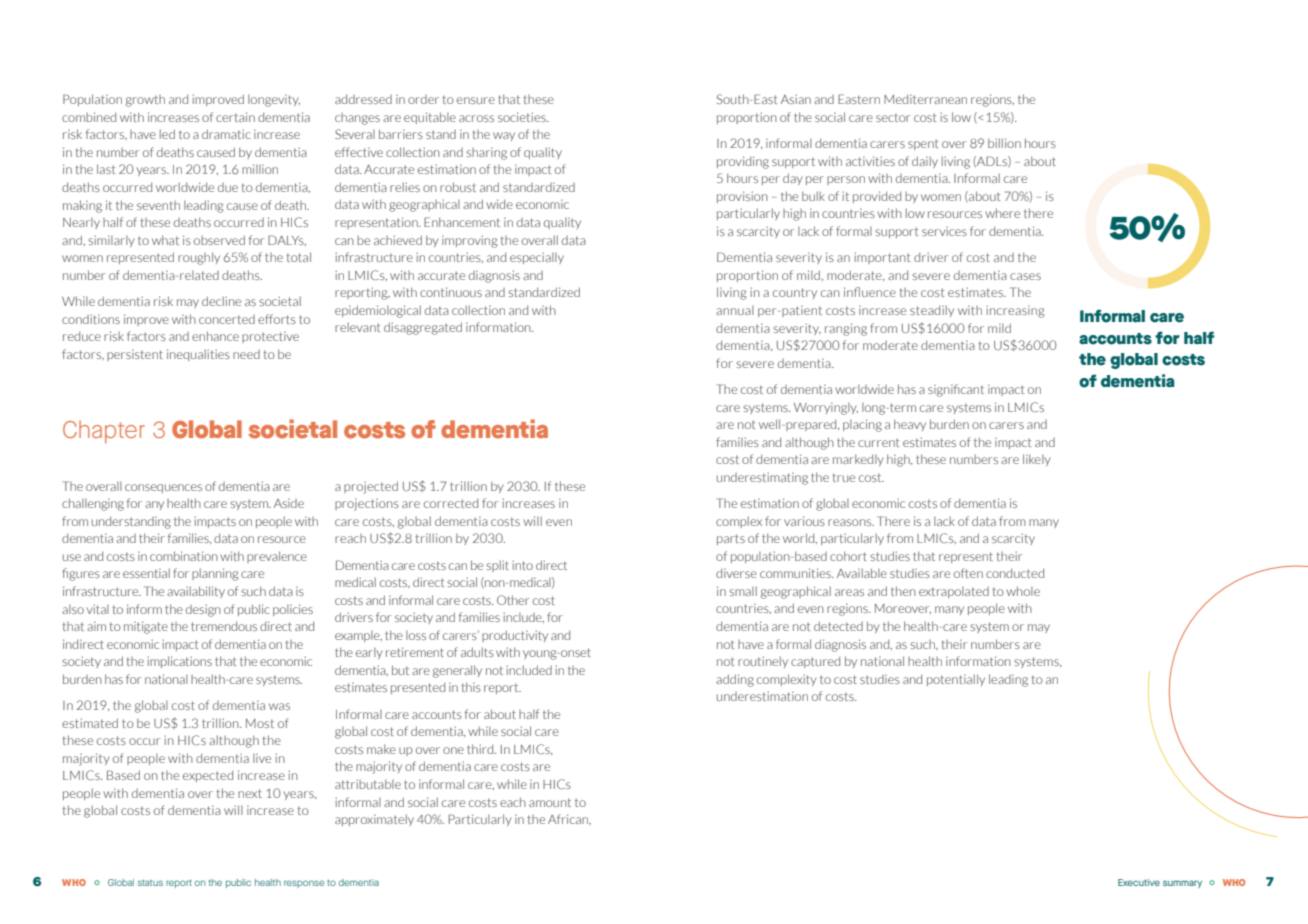 This document has width=1308, height=924. I want to click on billion, so click(1004, 143).
